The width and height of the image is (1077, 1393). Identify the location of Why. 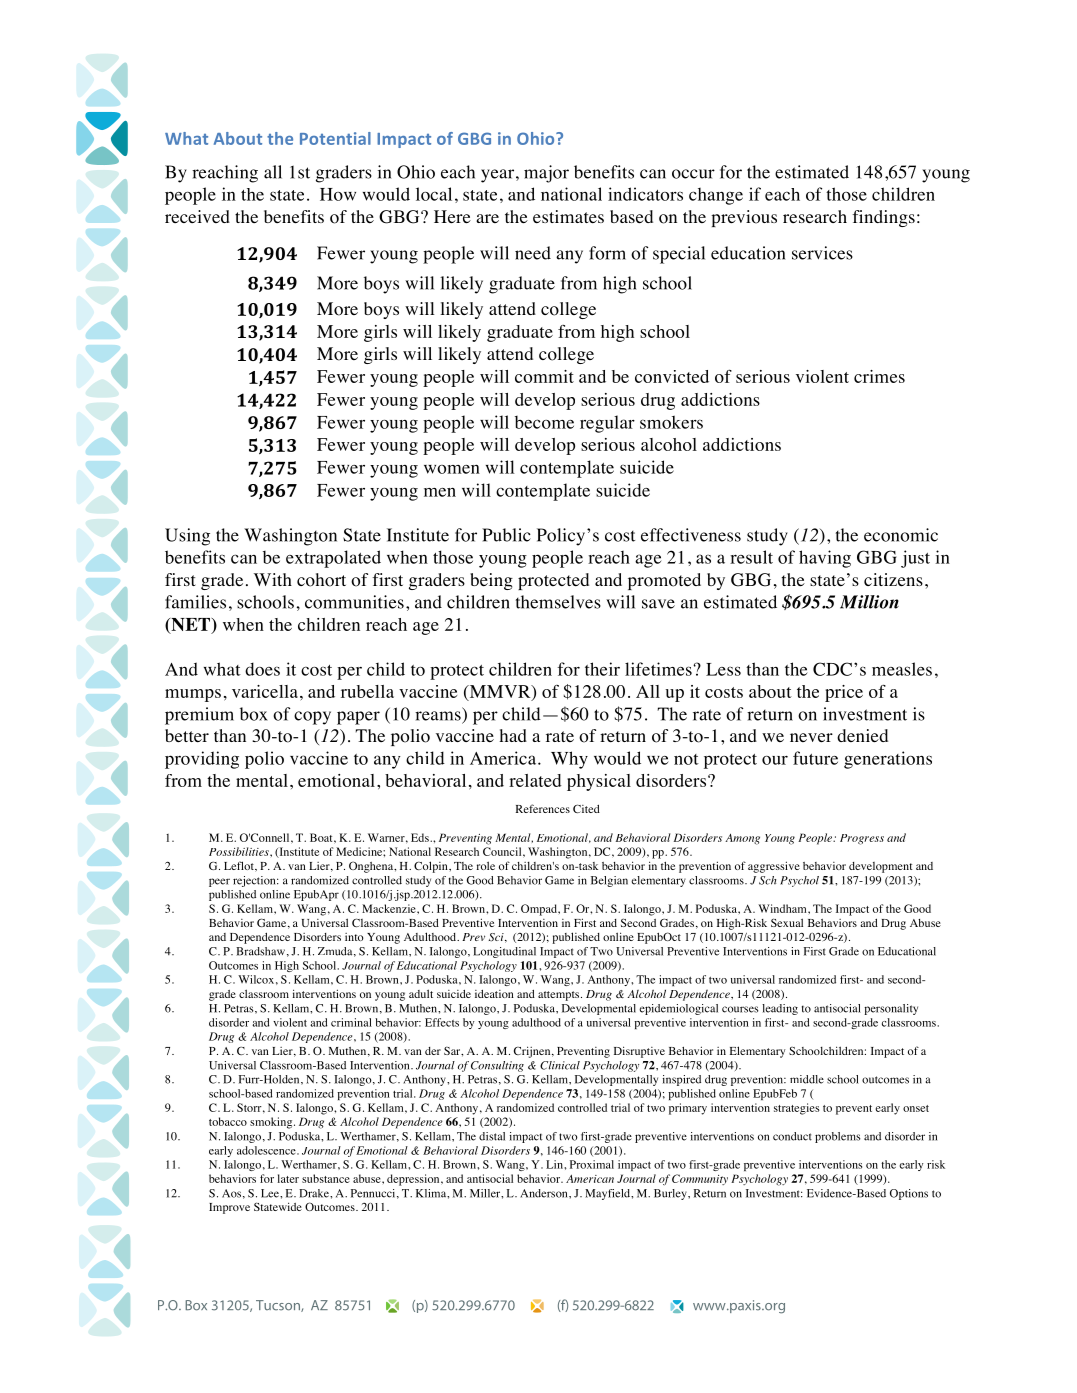
(569, 760).
